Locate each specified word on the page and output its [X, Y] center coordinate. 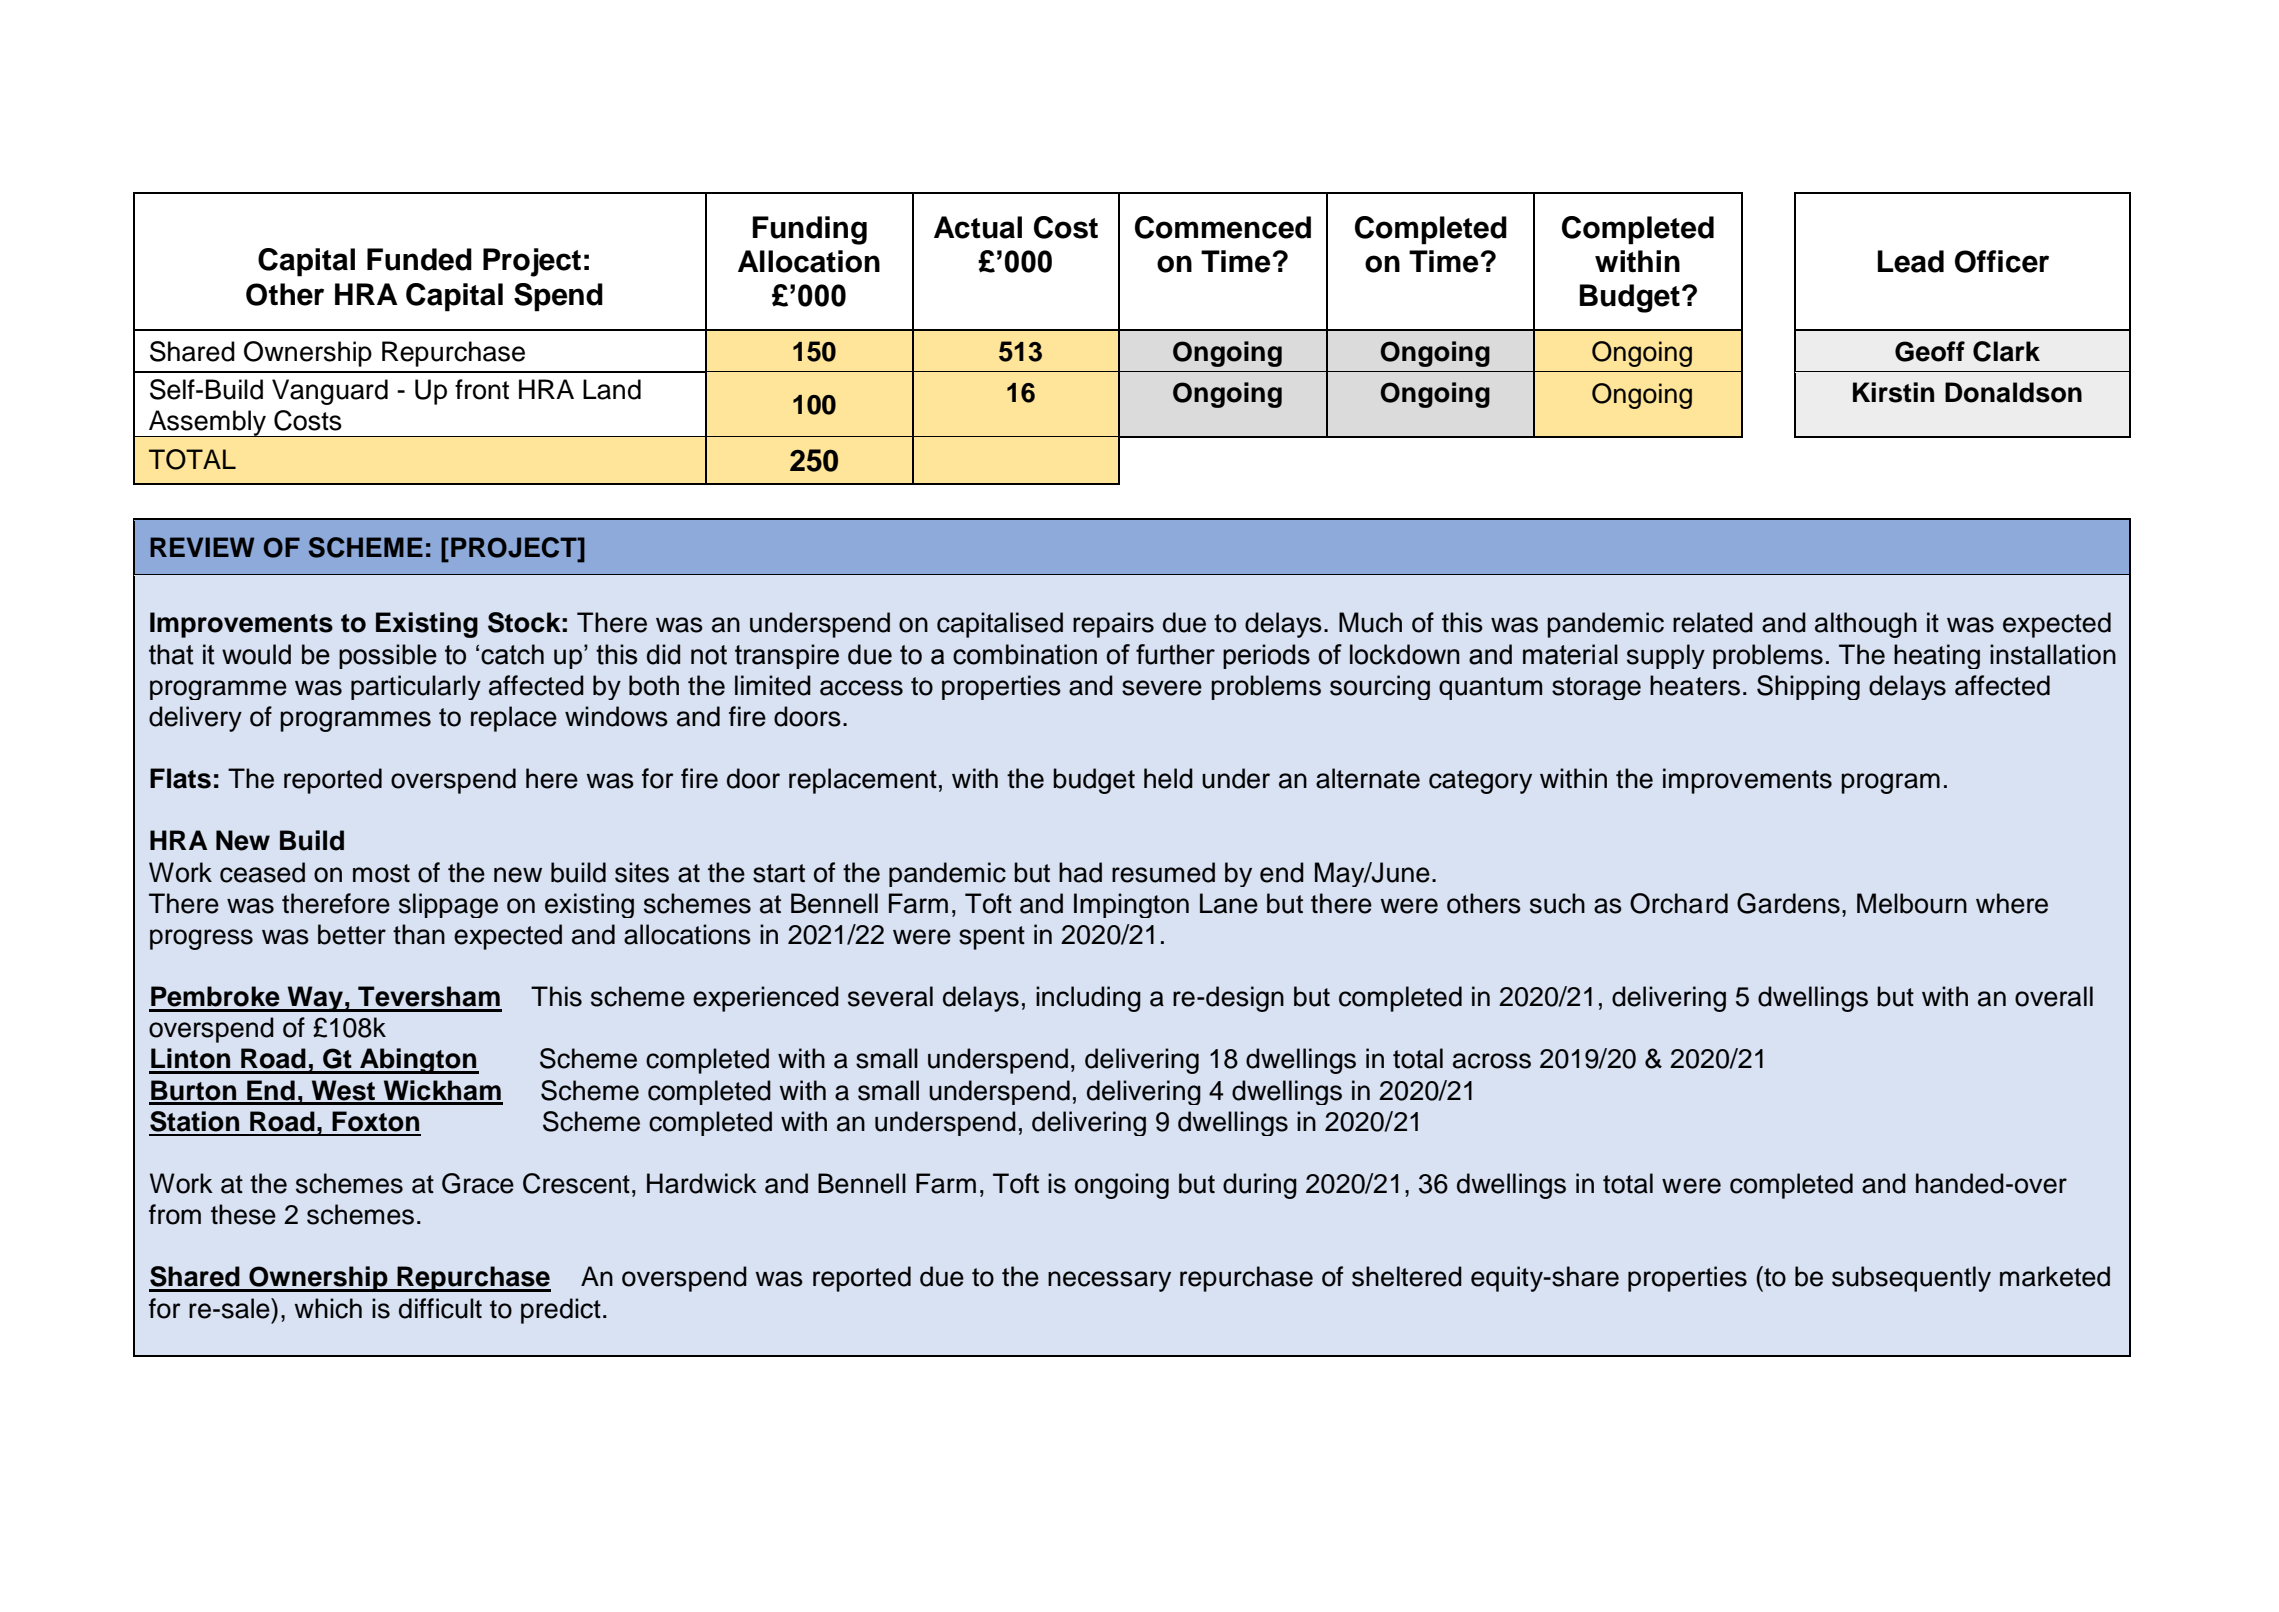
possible [388, 656]
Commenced [1223, 227]
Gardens [1788, 903]
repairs [1113, 625]
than [419, 934]
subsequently [1911, 1279]
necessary [1109, 1281]
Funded [419, 259]
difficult [440, 1308]
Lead [1911, 261]
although [1866, 625]
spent [992, 938]
